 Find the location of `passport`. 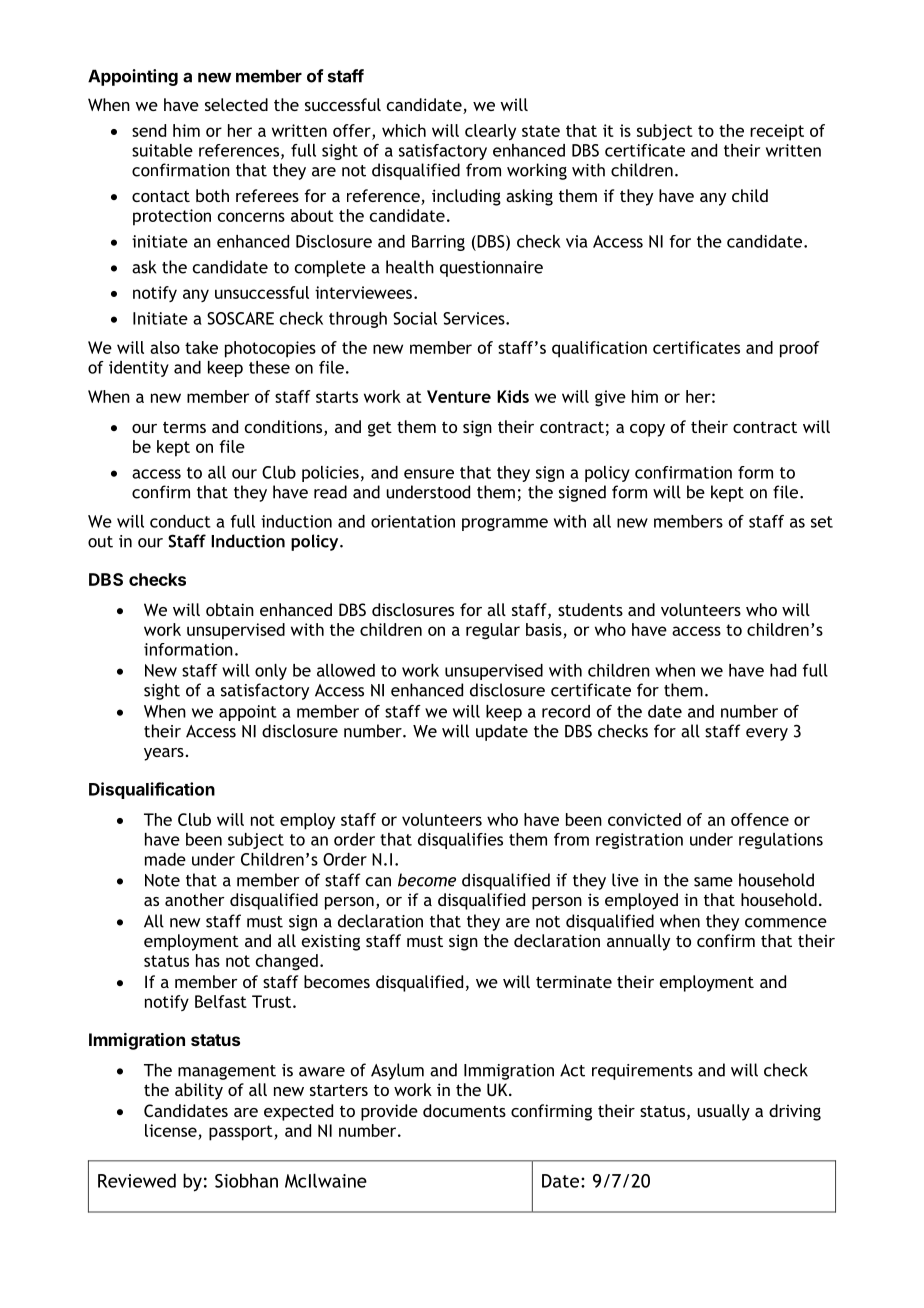

passport is located at coordinates (242, 1133).
